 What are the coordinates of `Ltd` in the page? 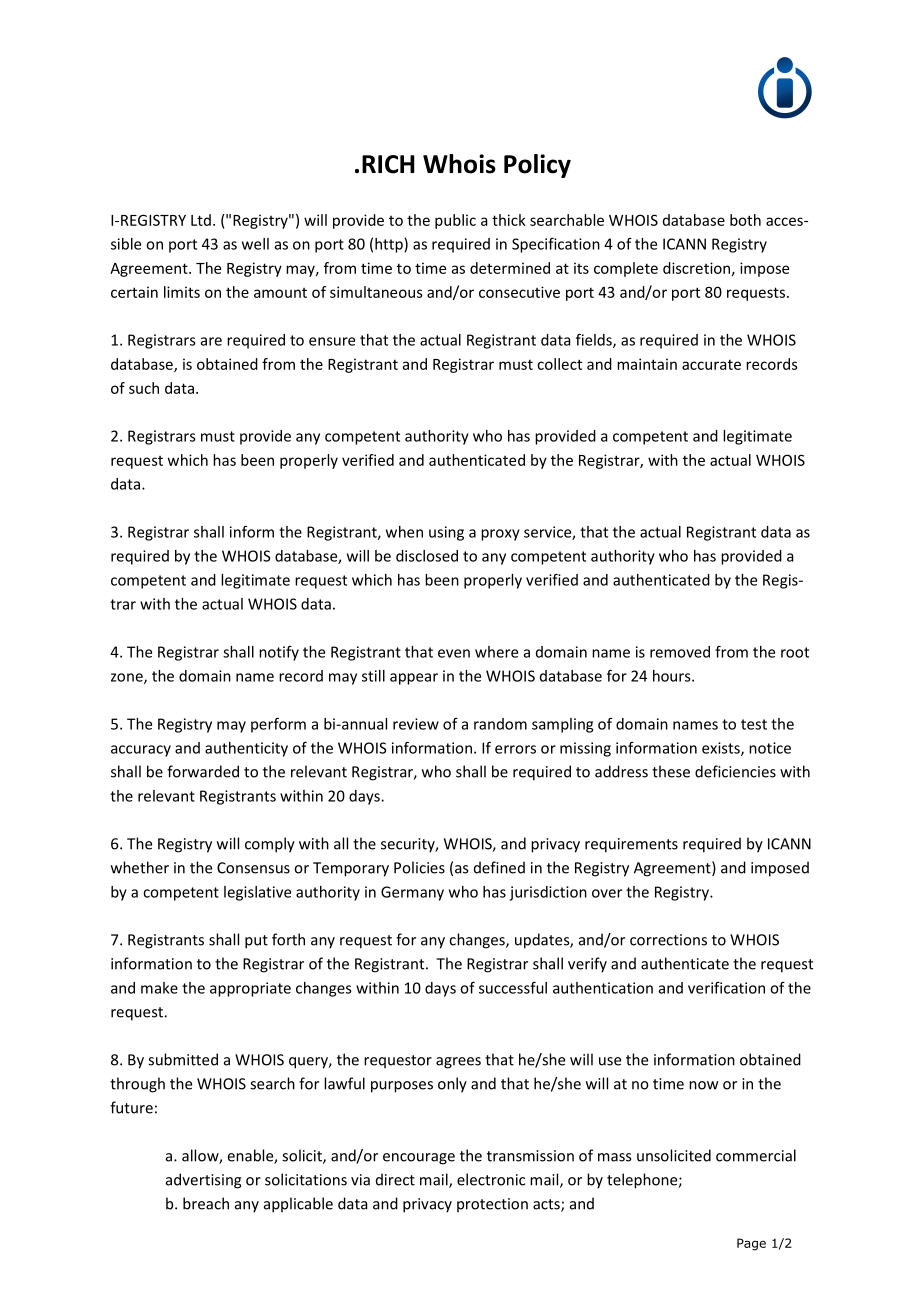 It's located at (201, 220).
